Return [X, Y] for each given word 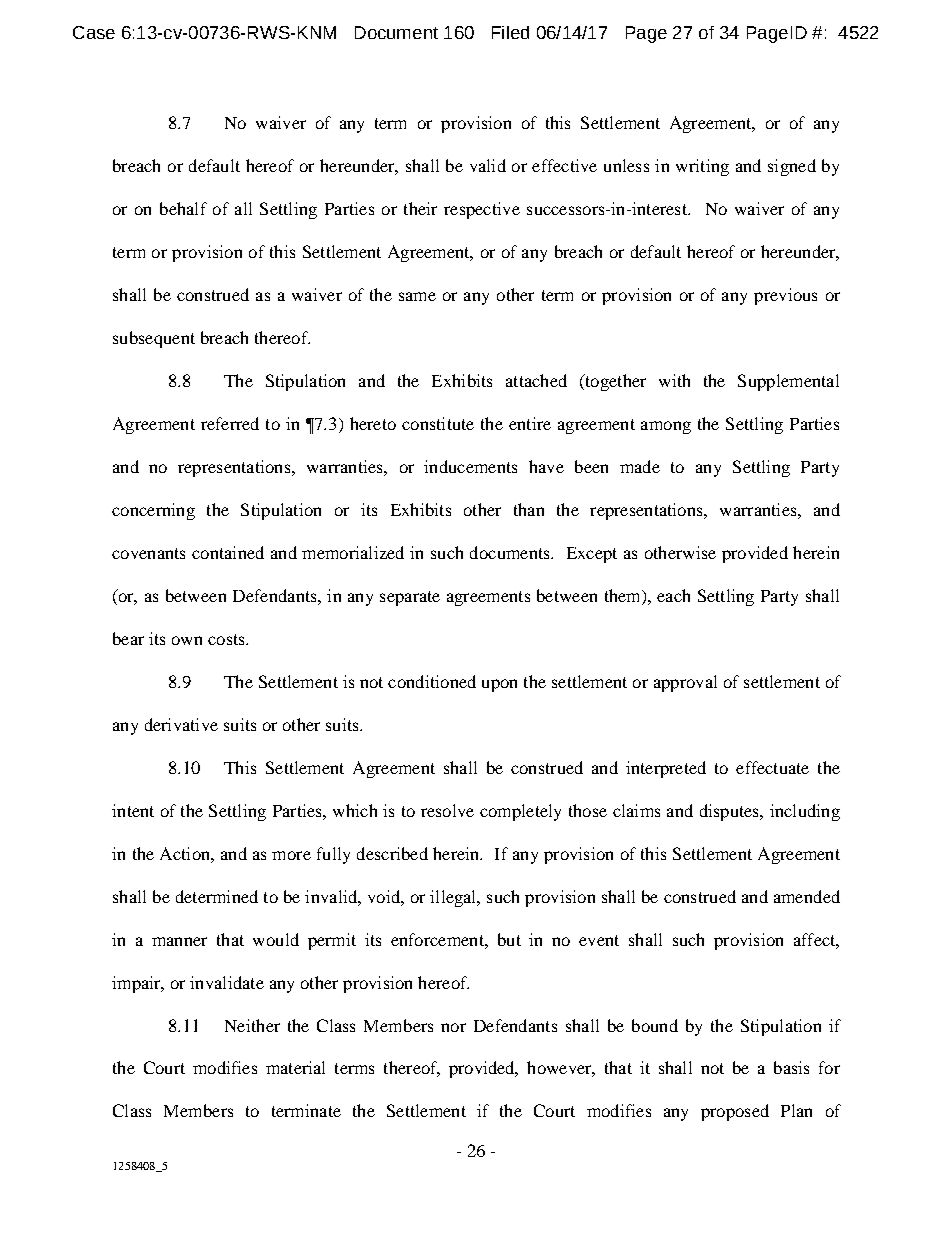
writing [702, 167]
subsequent [154, 339]
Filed [510, 32]
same [417, 296]
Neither [252, 1025]
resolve [447, 810]
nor [453, 1027]
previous [785, 296]
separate [410, 598]
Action [186, 853]
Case [94, 32]
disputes [730, 812]
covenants [148, 553]
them [624, 597]
